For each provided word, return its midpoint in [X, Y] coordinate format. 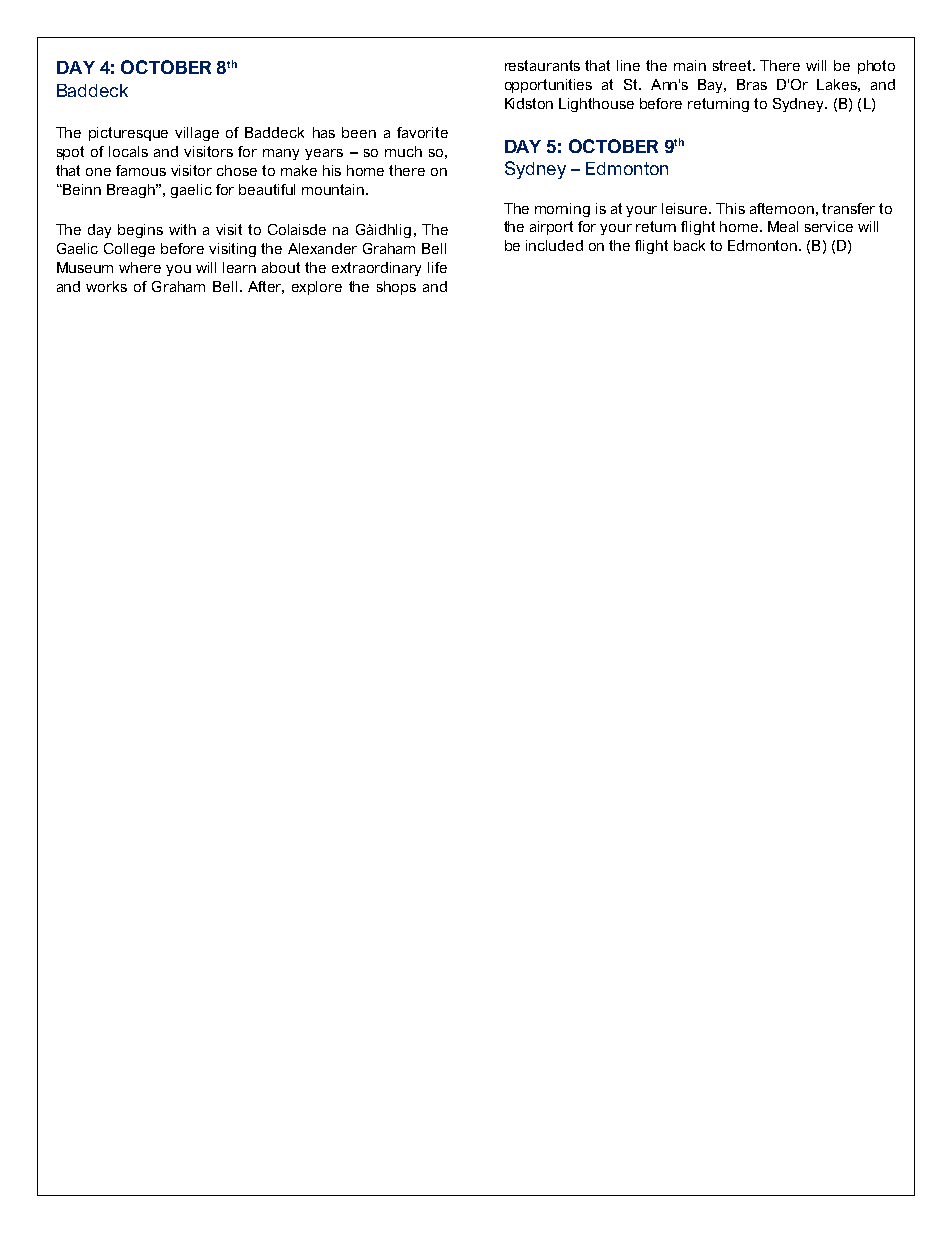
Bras [752, 84]
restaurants [542, 65]
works [106, 286]
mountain [334, 189]
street [733, 65]
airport [551, 228]
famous [141, 170]
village [197, 134]
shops [396, 288]
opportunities [548, 86]
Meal [783, 226]
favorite [422, 132]
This [730, 208]
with [182, 229]
